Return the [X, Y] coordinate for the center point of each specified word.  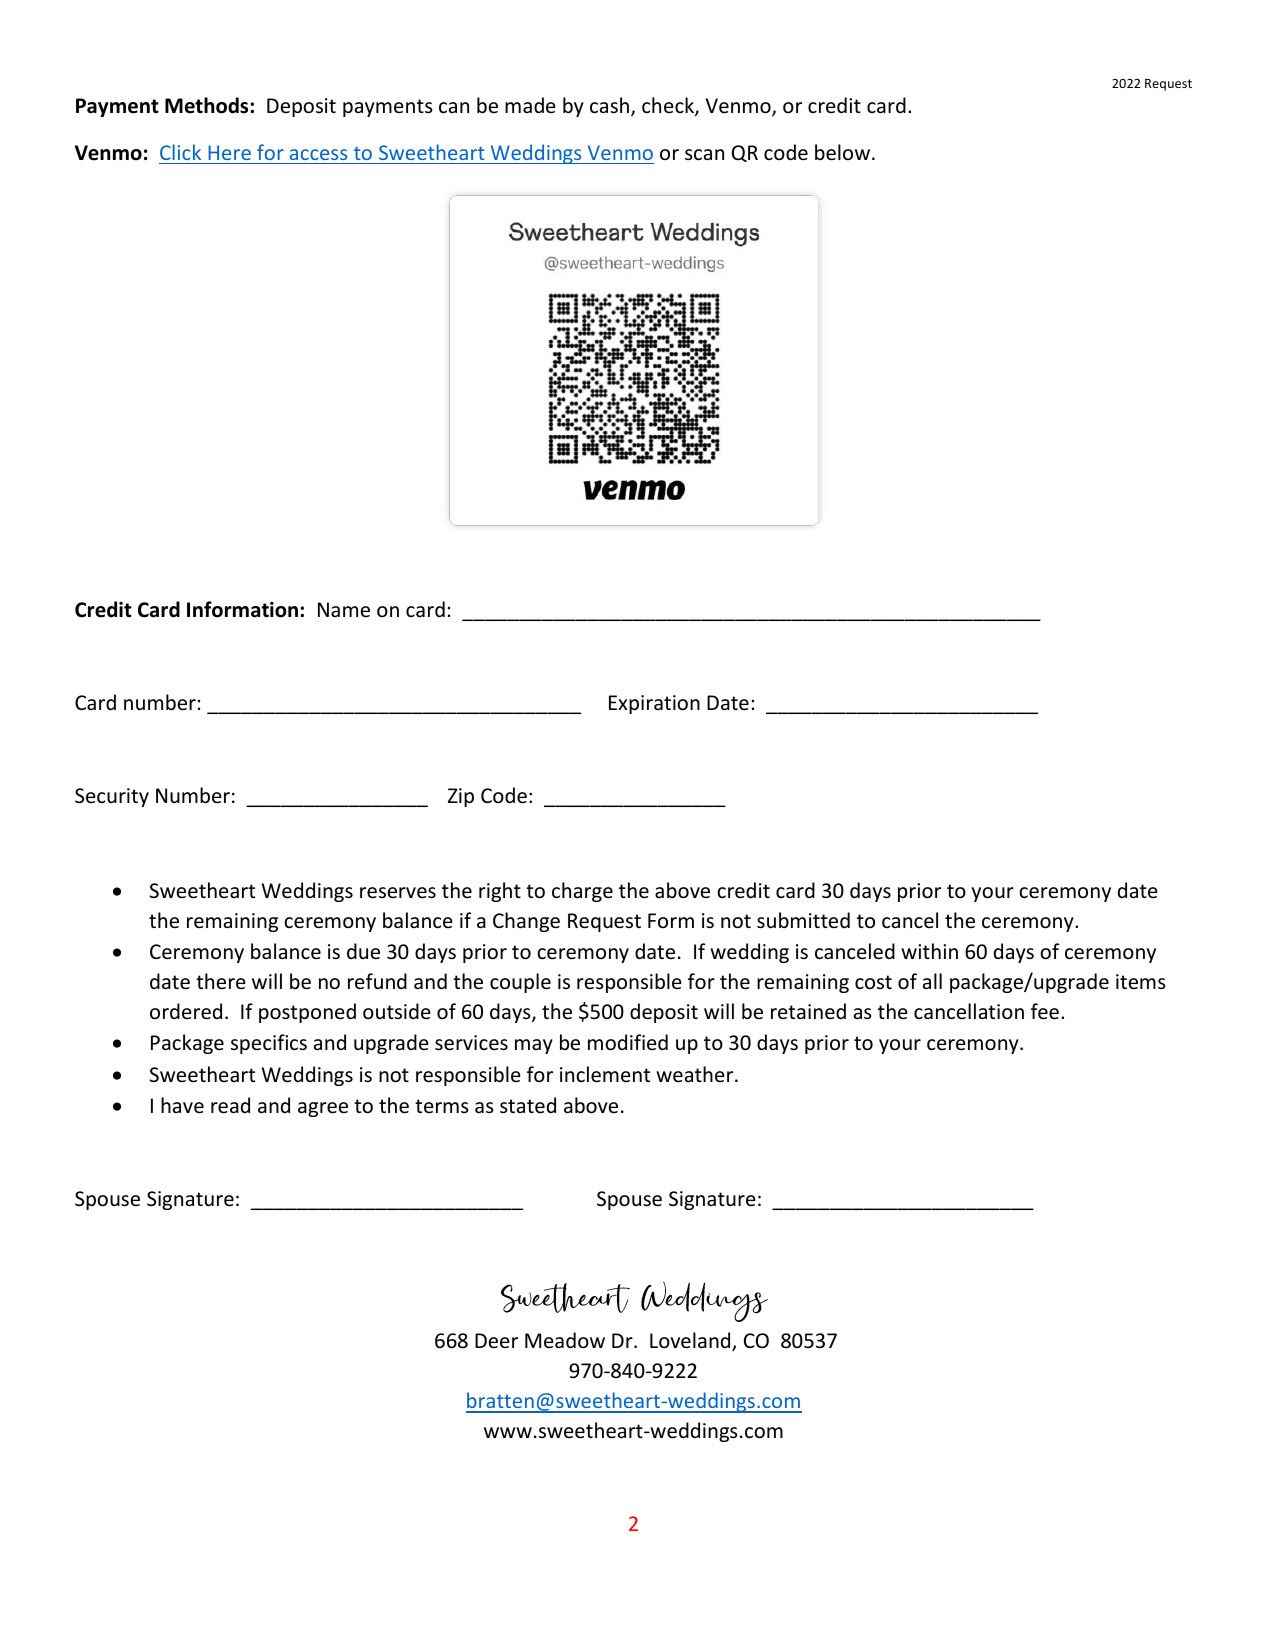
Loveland [691, 1341]
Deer [496, 1341]
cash [611, 106]
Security [112, 797]
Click [180, 152]
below [844, 152]
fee [1045, 1011]
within [929, 951]
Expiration [654, 704]
